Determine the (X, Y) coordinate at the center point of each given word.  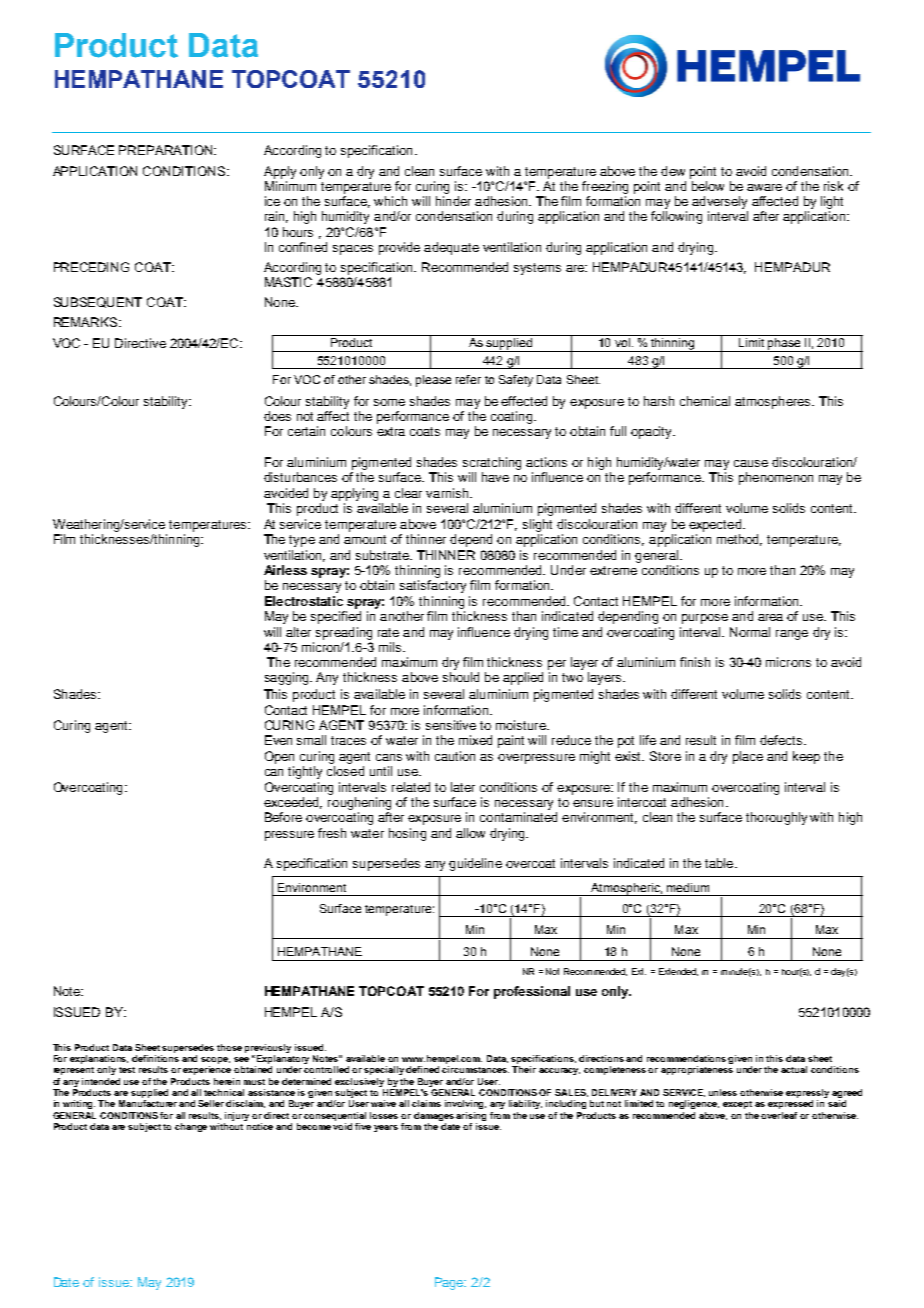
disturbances (300, 477)
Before (283, 817)
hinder (453, 201)
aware (764, 187)
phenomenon (776, 478)
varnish (448, 493)
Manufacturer (149, 1103)
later (463, 787)
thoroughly (776, 818)
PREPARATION (167, 150)
